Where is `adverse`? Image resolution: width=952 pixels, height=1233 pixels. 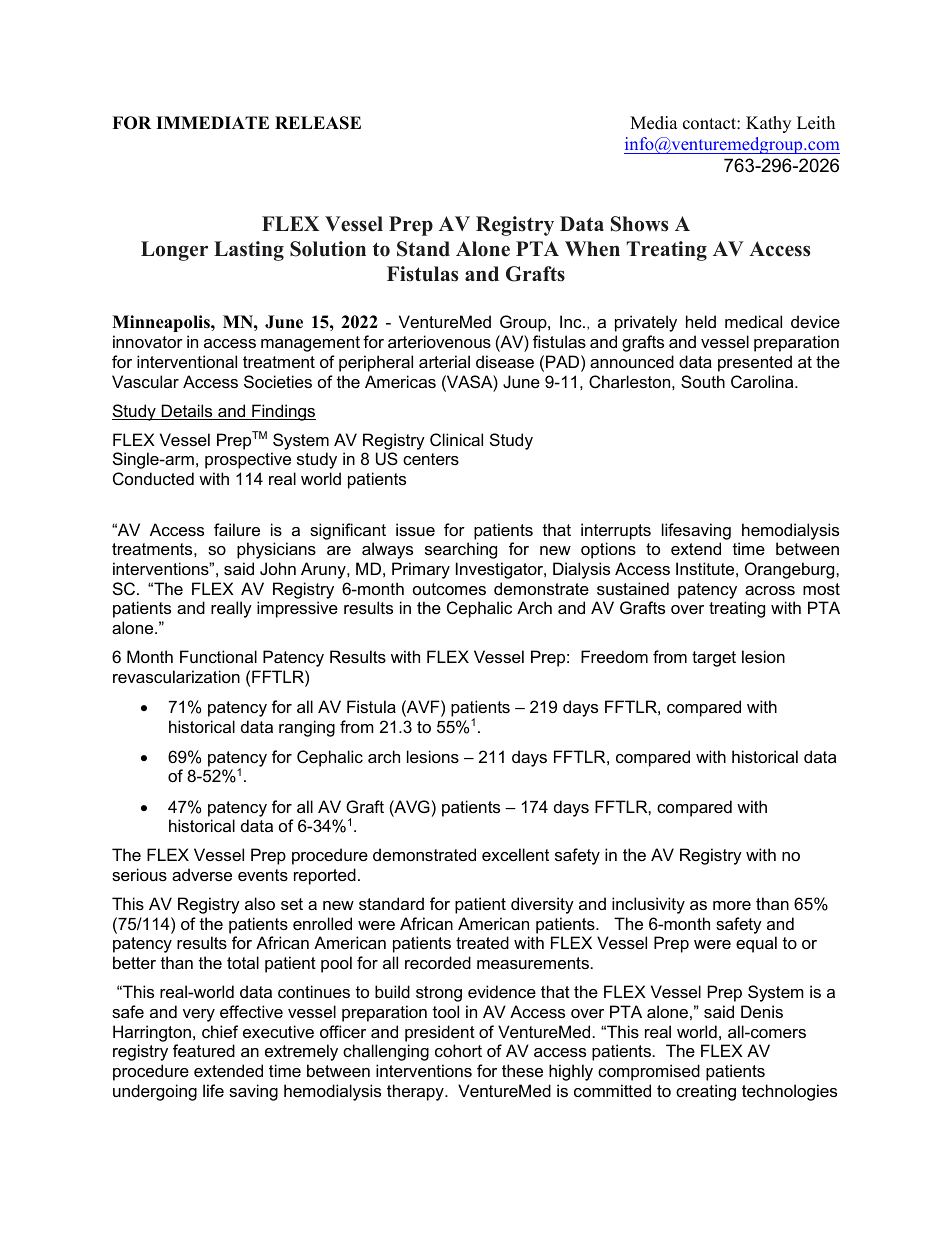
adverse is located at coordinates (202, 874).
